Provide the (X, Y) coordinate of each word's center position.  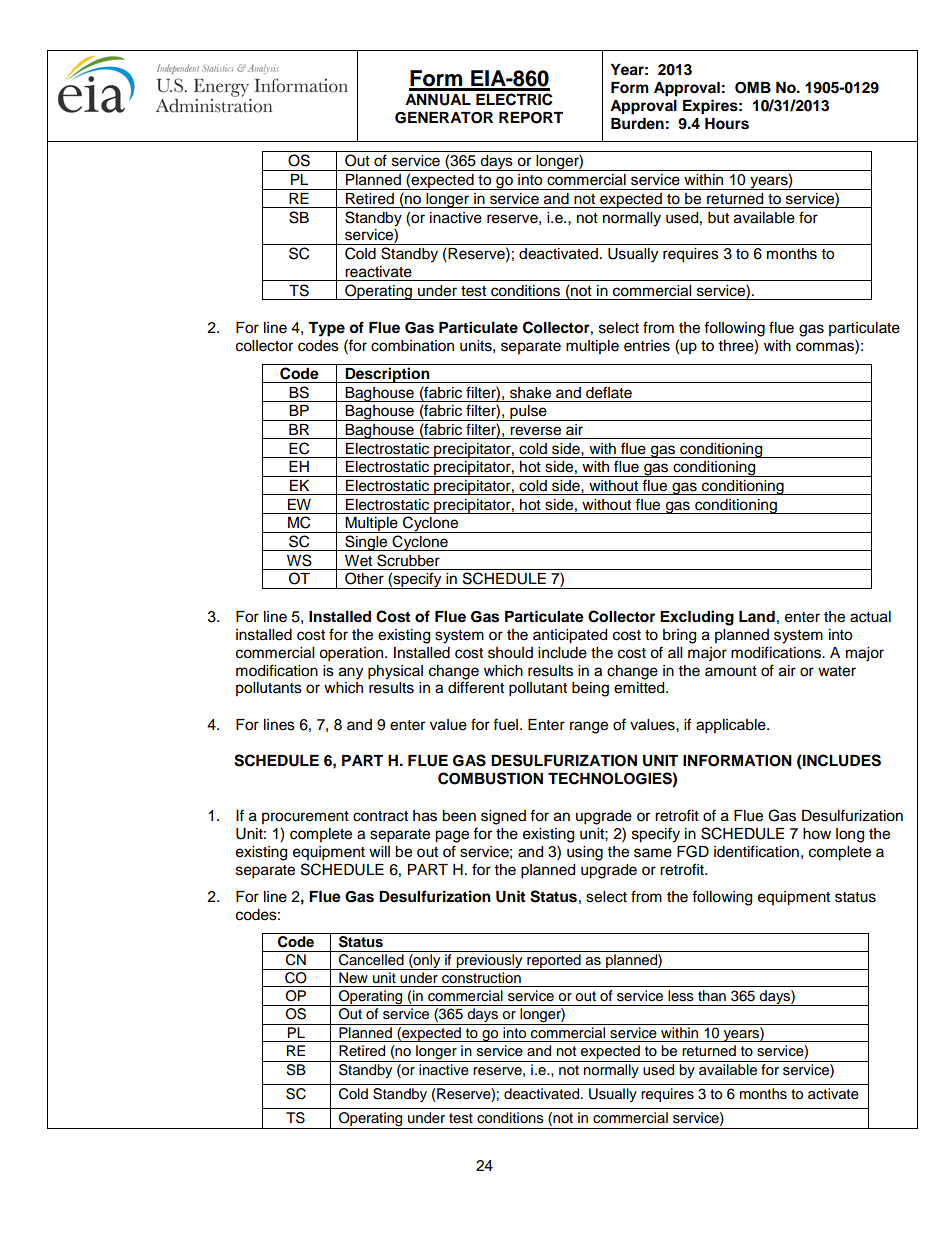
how (817, 834)
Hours (727, 124)
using (585, 853)
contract (380, 816)
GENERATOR (444, 118)
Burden (637, 124)
